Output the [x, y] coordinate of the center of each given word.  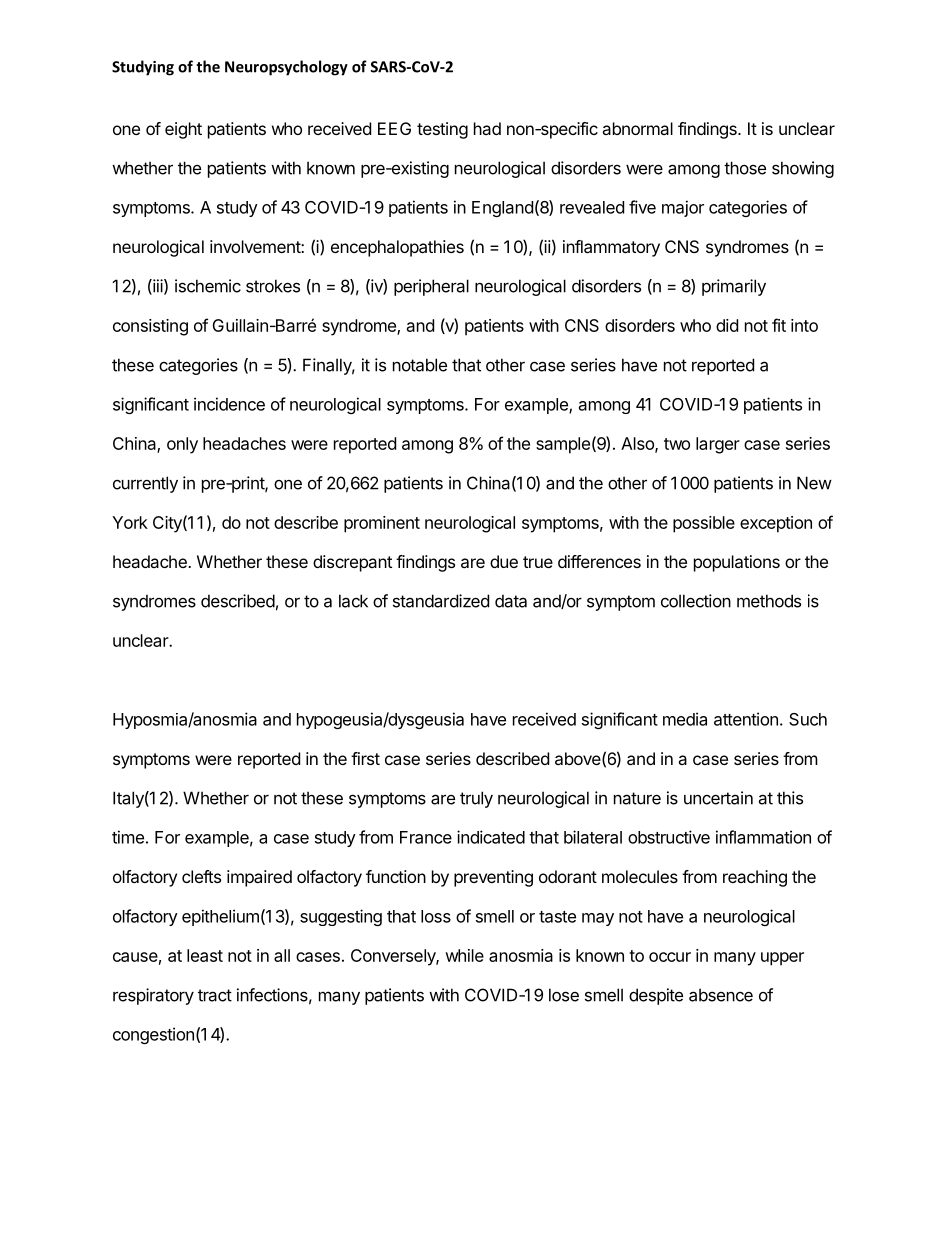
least [205, 955]
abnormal [637, 128]
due [504, 561]
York [130, 522]
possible [704, 524]
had [487, 128]
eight [183, 130]
